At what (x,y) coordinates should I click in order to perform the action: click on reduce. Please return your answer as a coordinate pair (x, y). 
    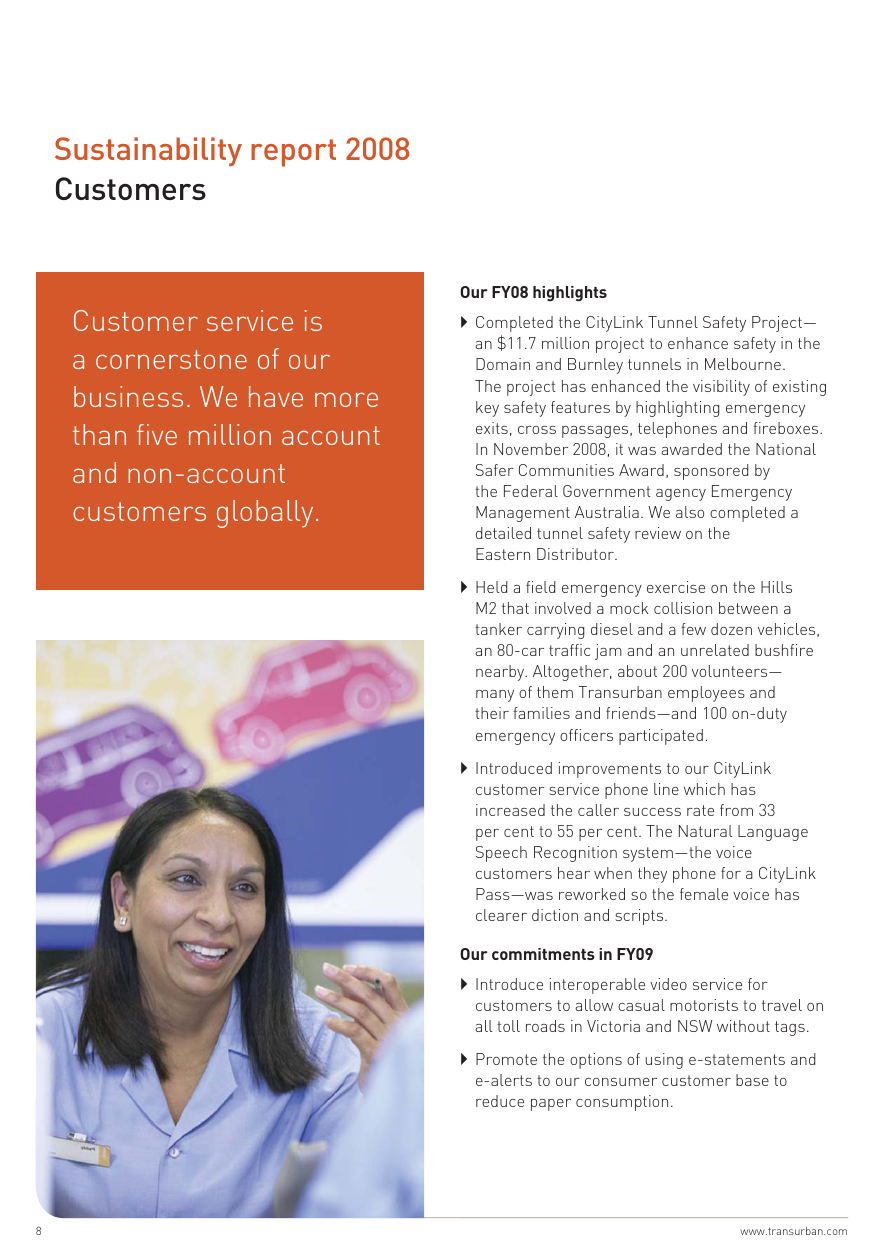
    Looking at the image, I should click on (500, 1101).
